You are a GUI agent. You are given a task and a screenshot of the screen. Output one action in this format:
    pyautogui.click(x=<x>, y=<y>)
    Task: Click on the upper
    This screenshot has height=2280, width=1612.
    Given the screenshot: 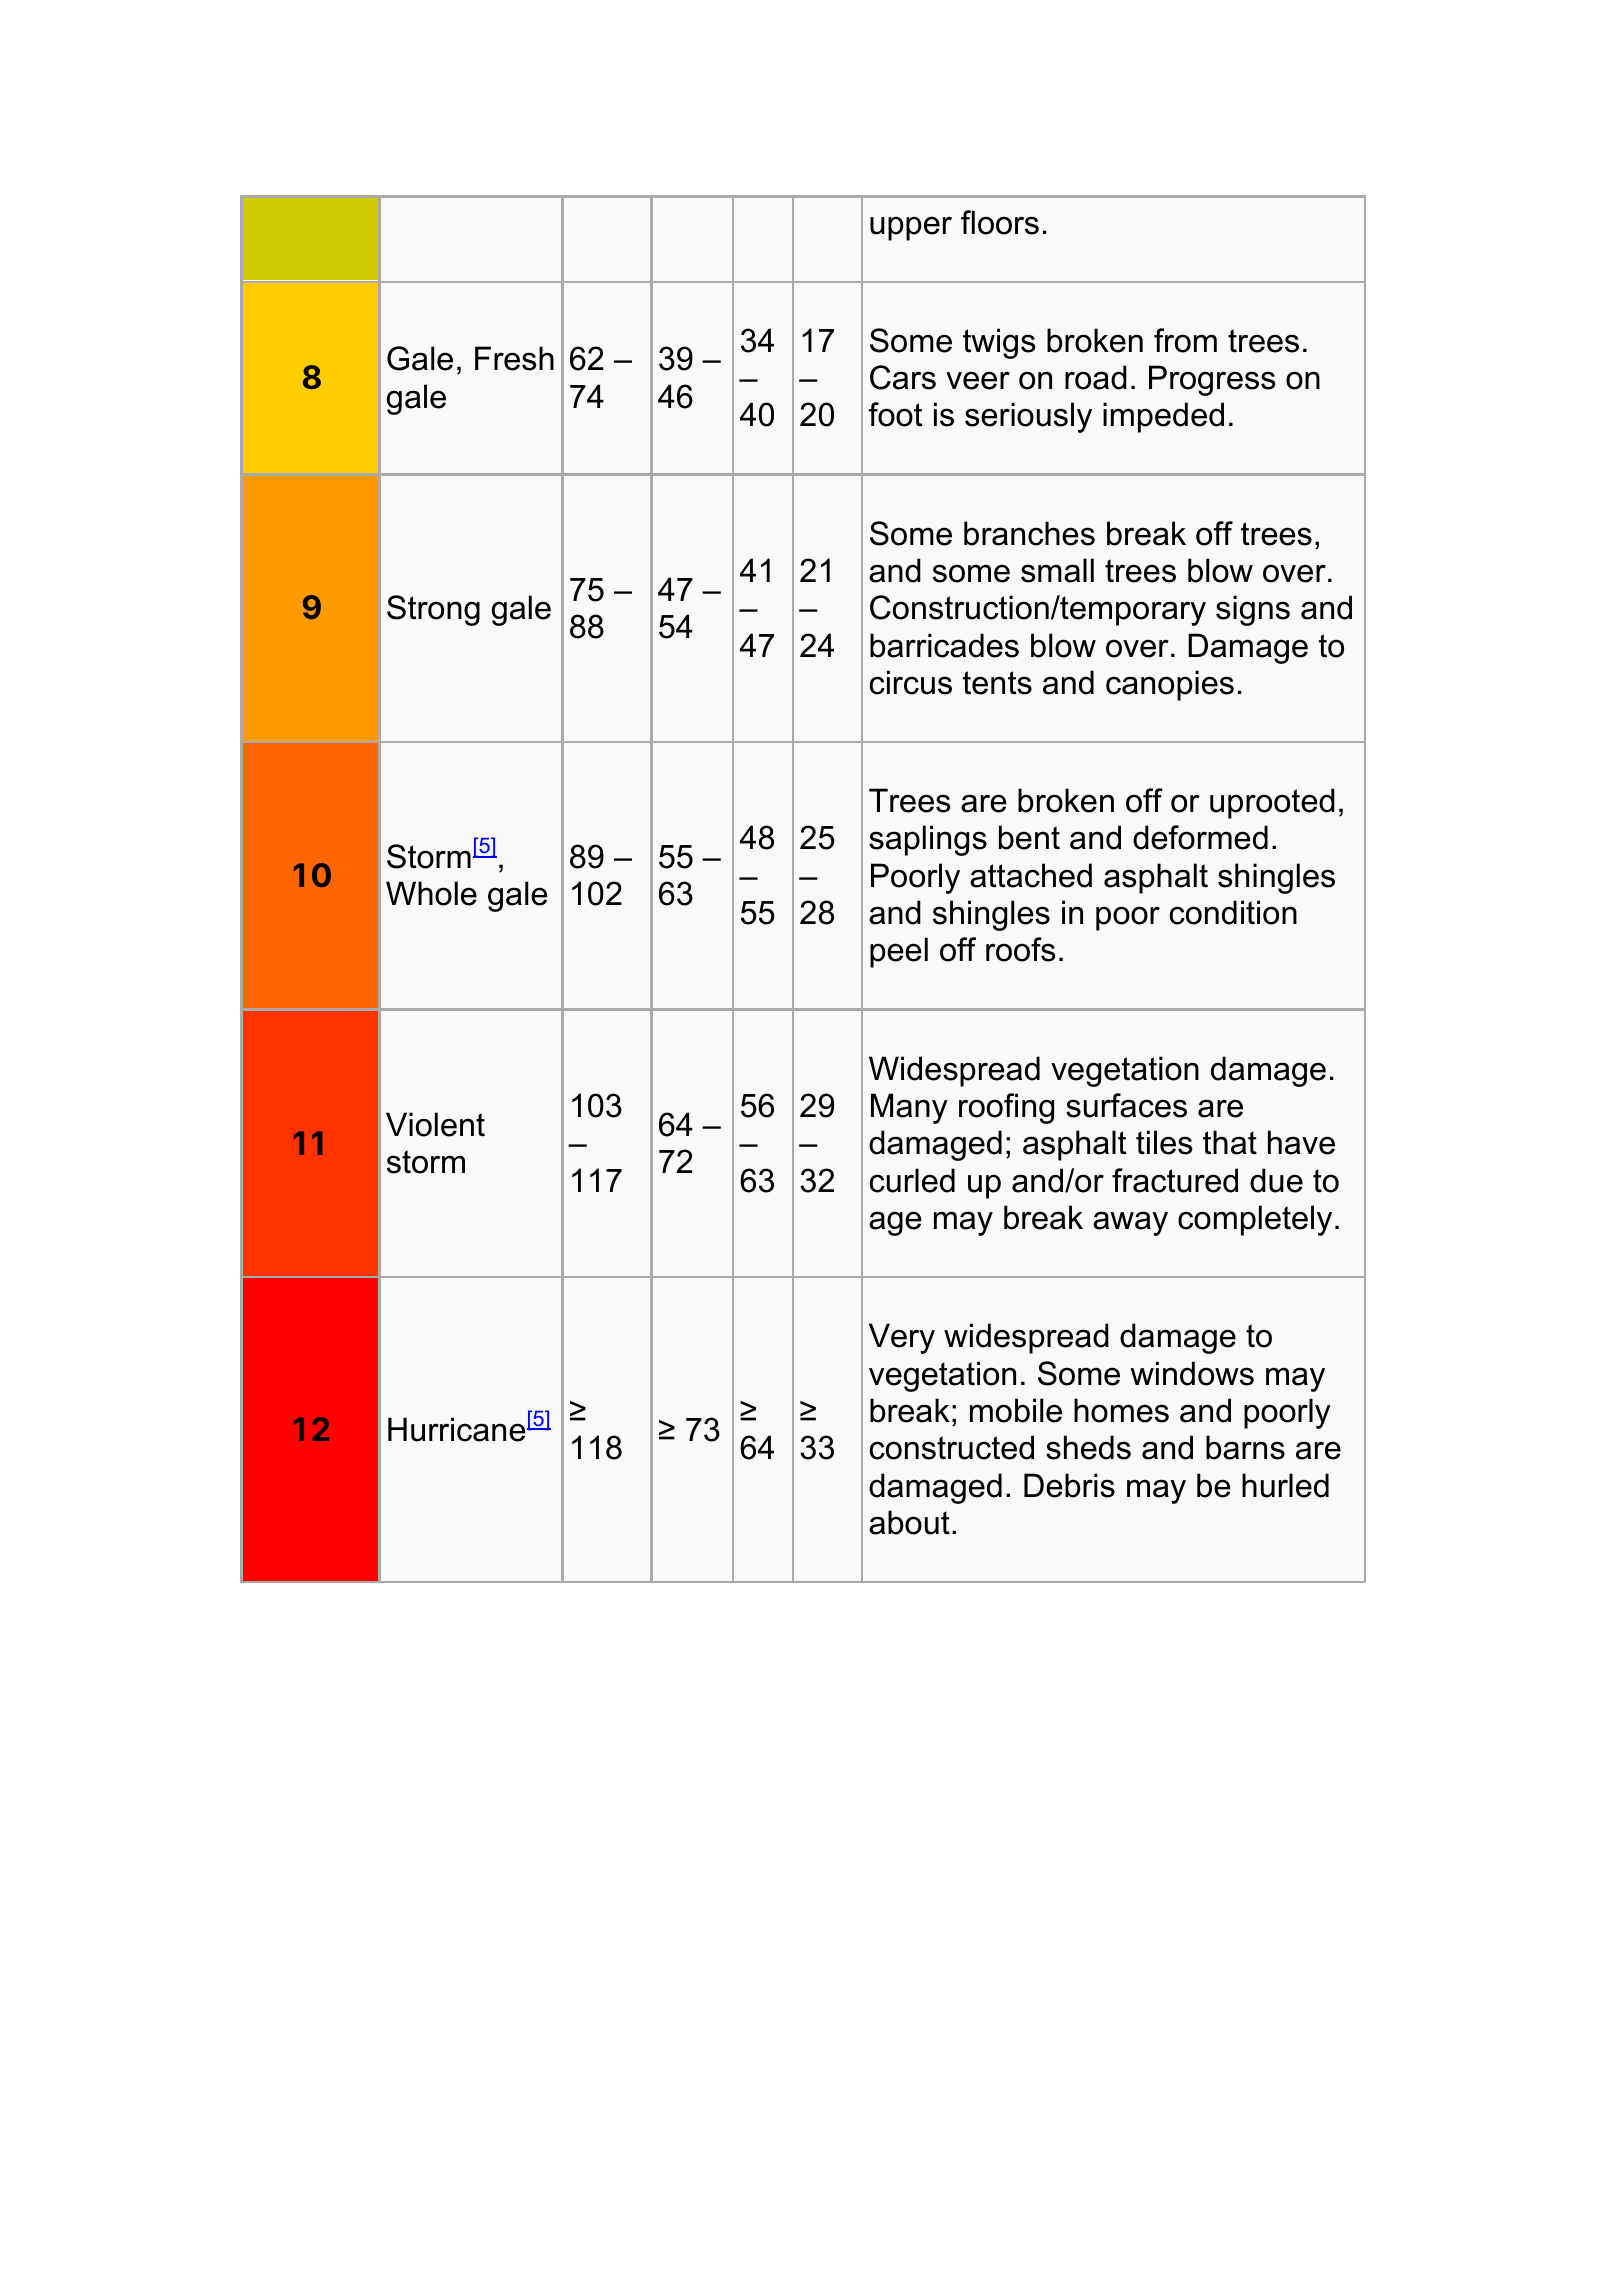 What is the action you would take?
    pyautogui.click(x=911, y=228)
